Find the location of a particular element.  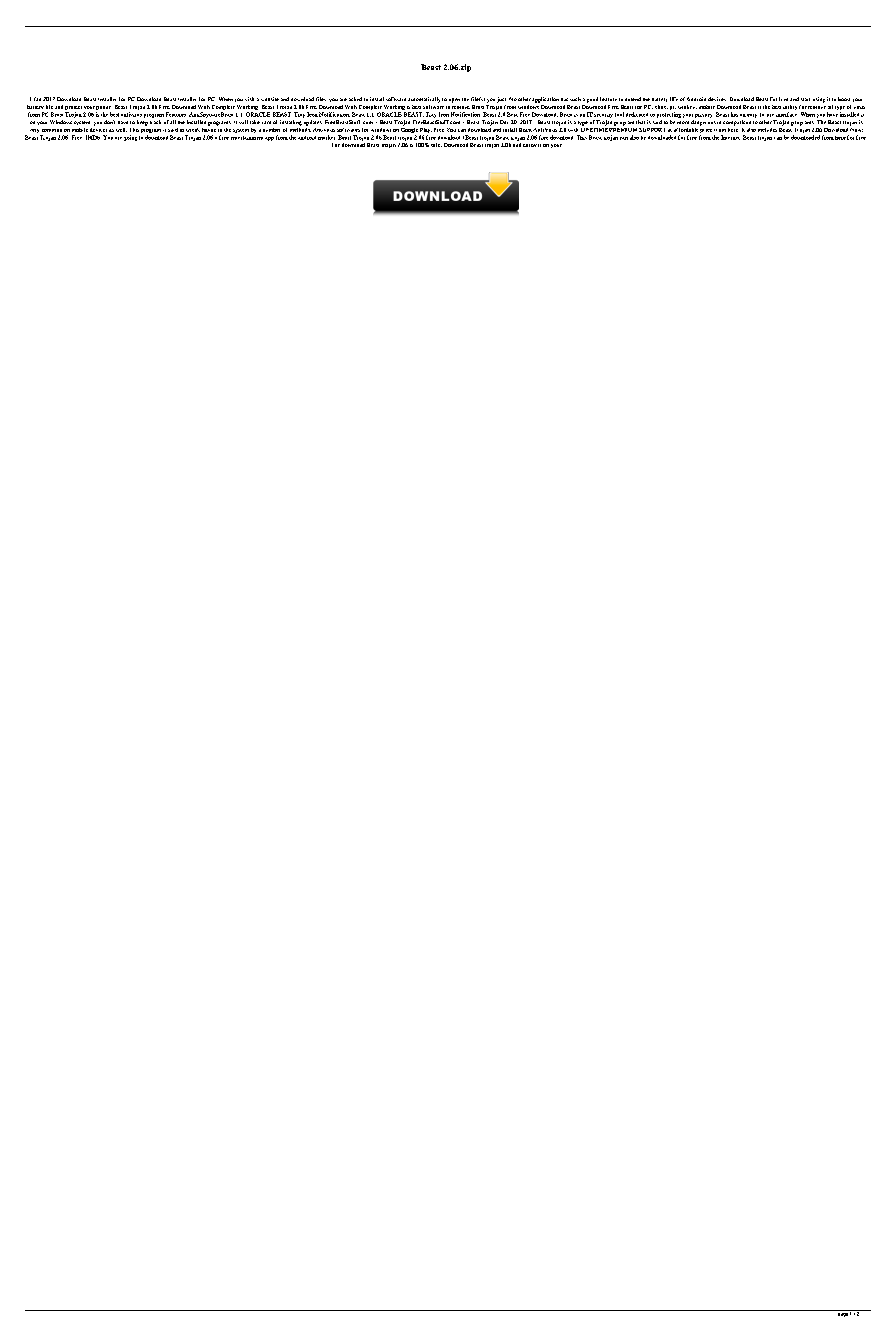

Internet is located at coordinates (730, 137).
